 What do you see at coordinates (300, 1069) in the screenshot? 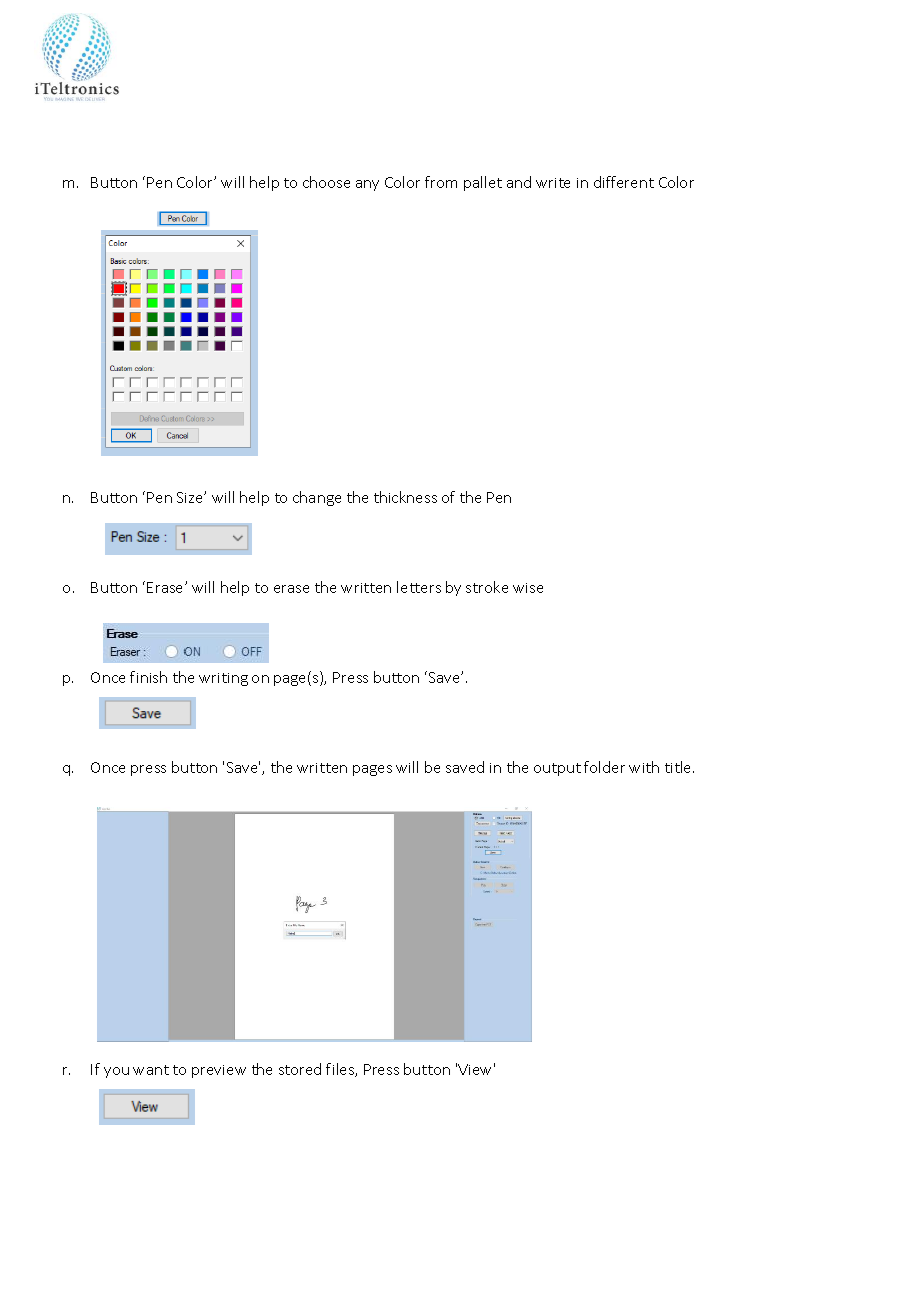
I see `stored` at bounding box center [300, 1069].
